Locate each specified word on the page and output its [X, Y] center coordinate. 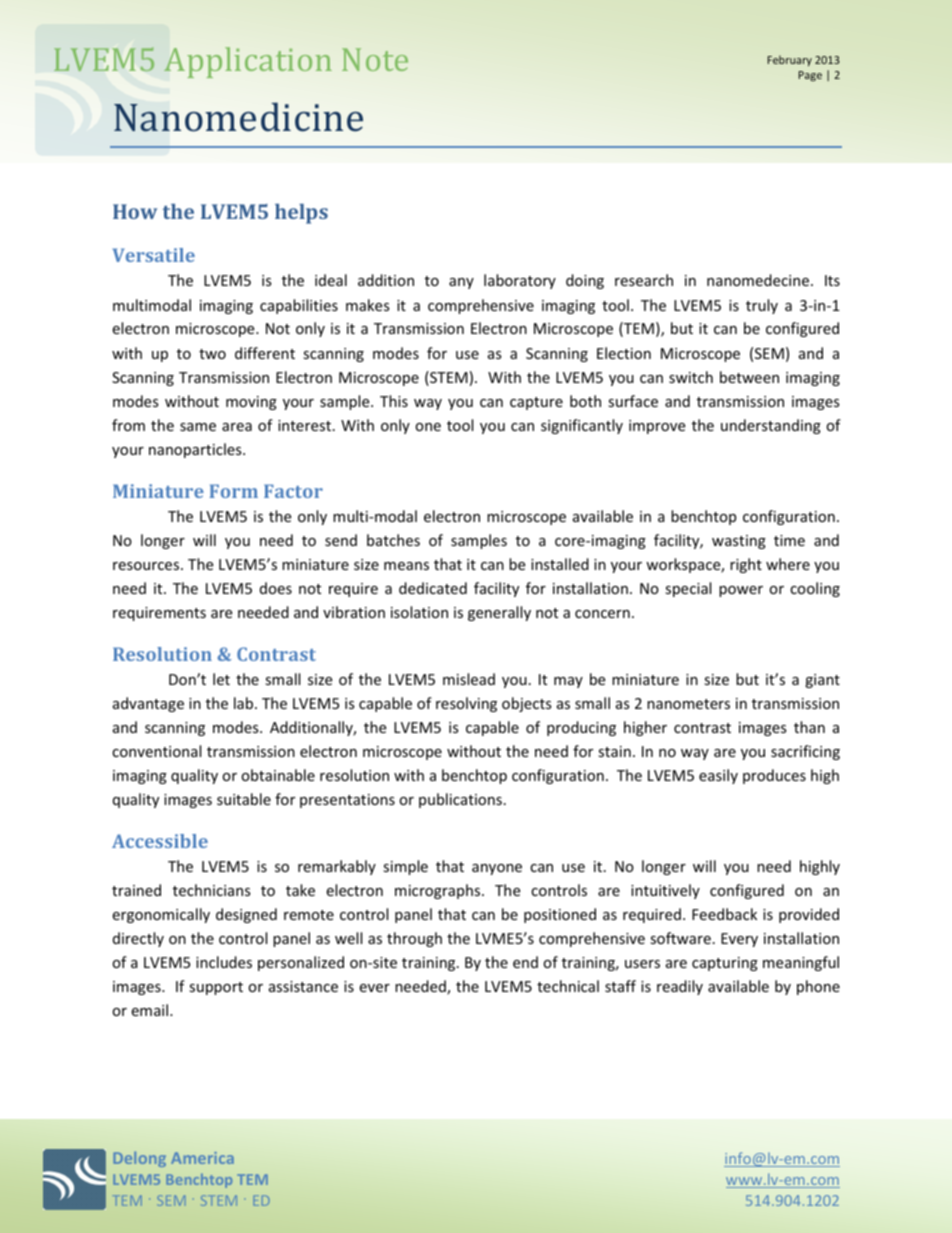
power [741, 591]
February [790, 60]
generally [499, 613]
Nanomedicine [238, 117]
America [202, 1158]
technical [568, 986]
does [276, 588]
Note [375, 59]
